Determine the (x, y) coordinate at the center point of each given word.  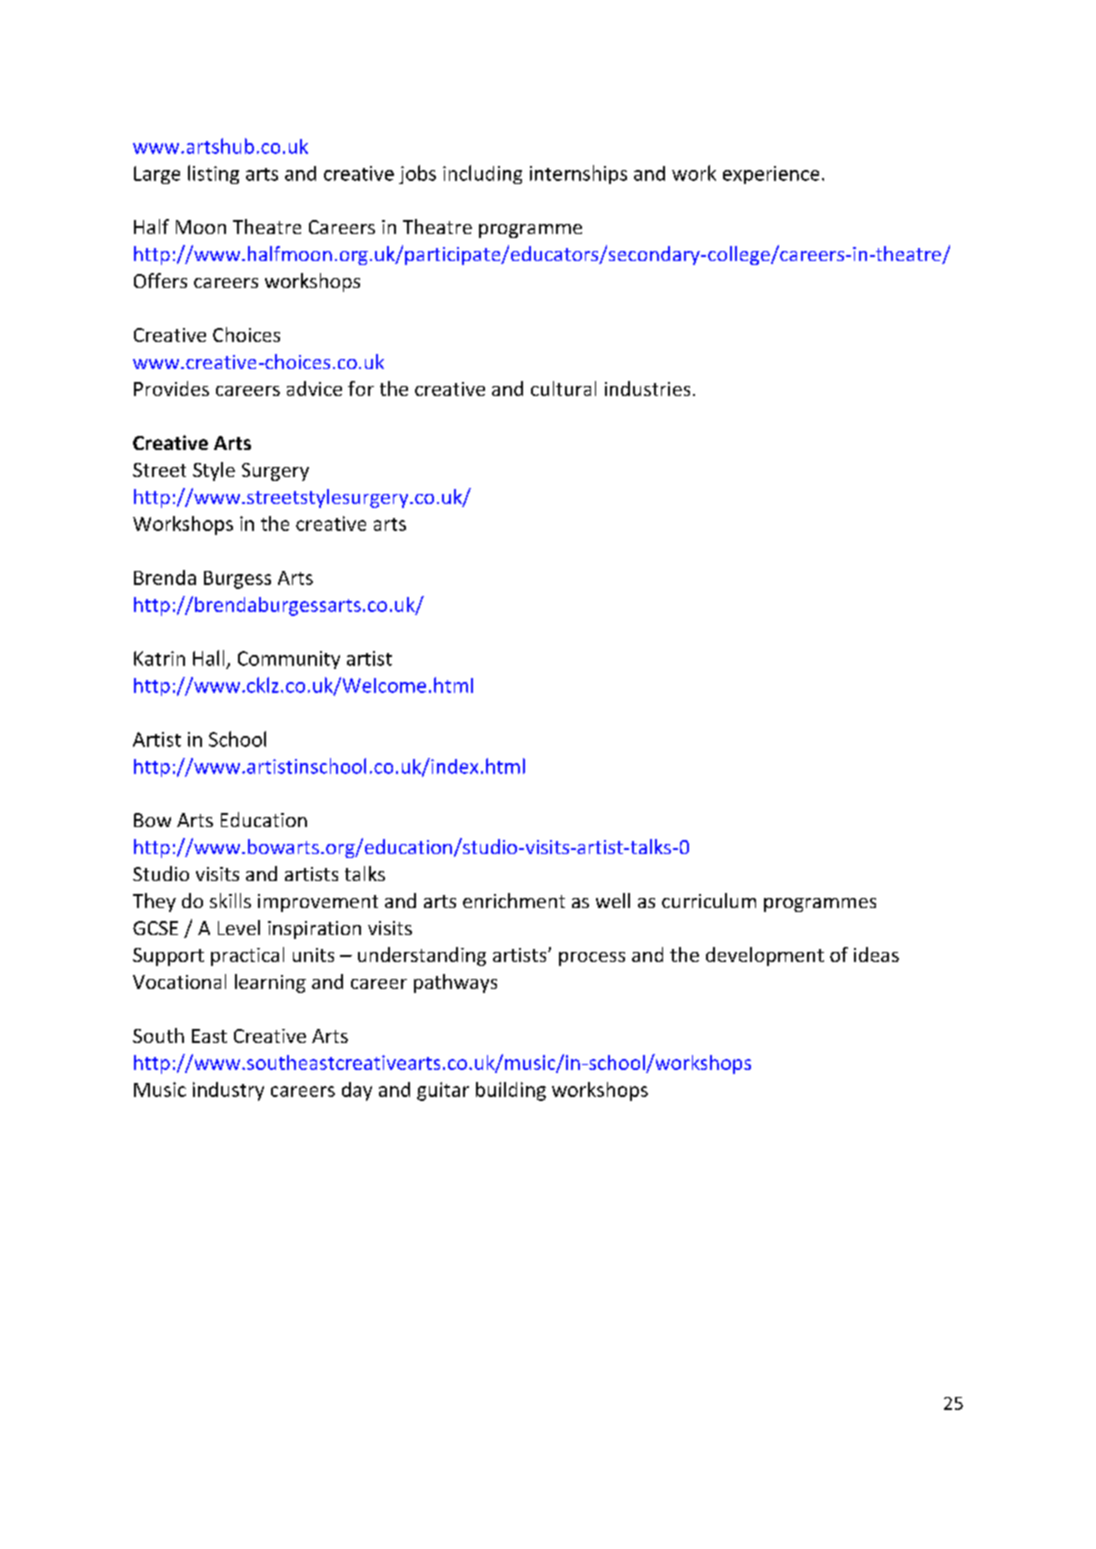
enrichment (514, 900)
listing (213, 174)
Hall (208, 658)
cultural (563, 388)
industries (647, 388)
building (511, 1091)
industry (228, 1091)
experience (771, 175)
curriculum (709, 900)
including (482, 174)
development (765, 956)
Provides (171, 388)
